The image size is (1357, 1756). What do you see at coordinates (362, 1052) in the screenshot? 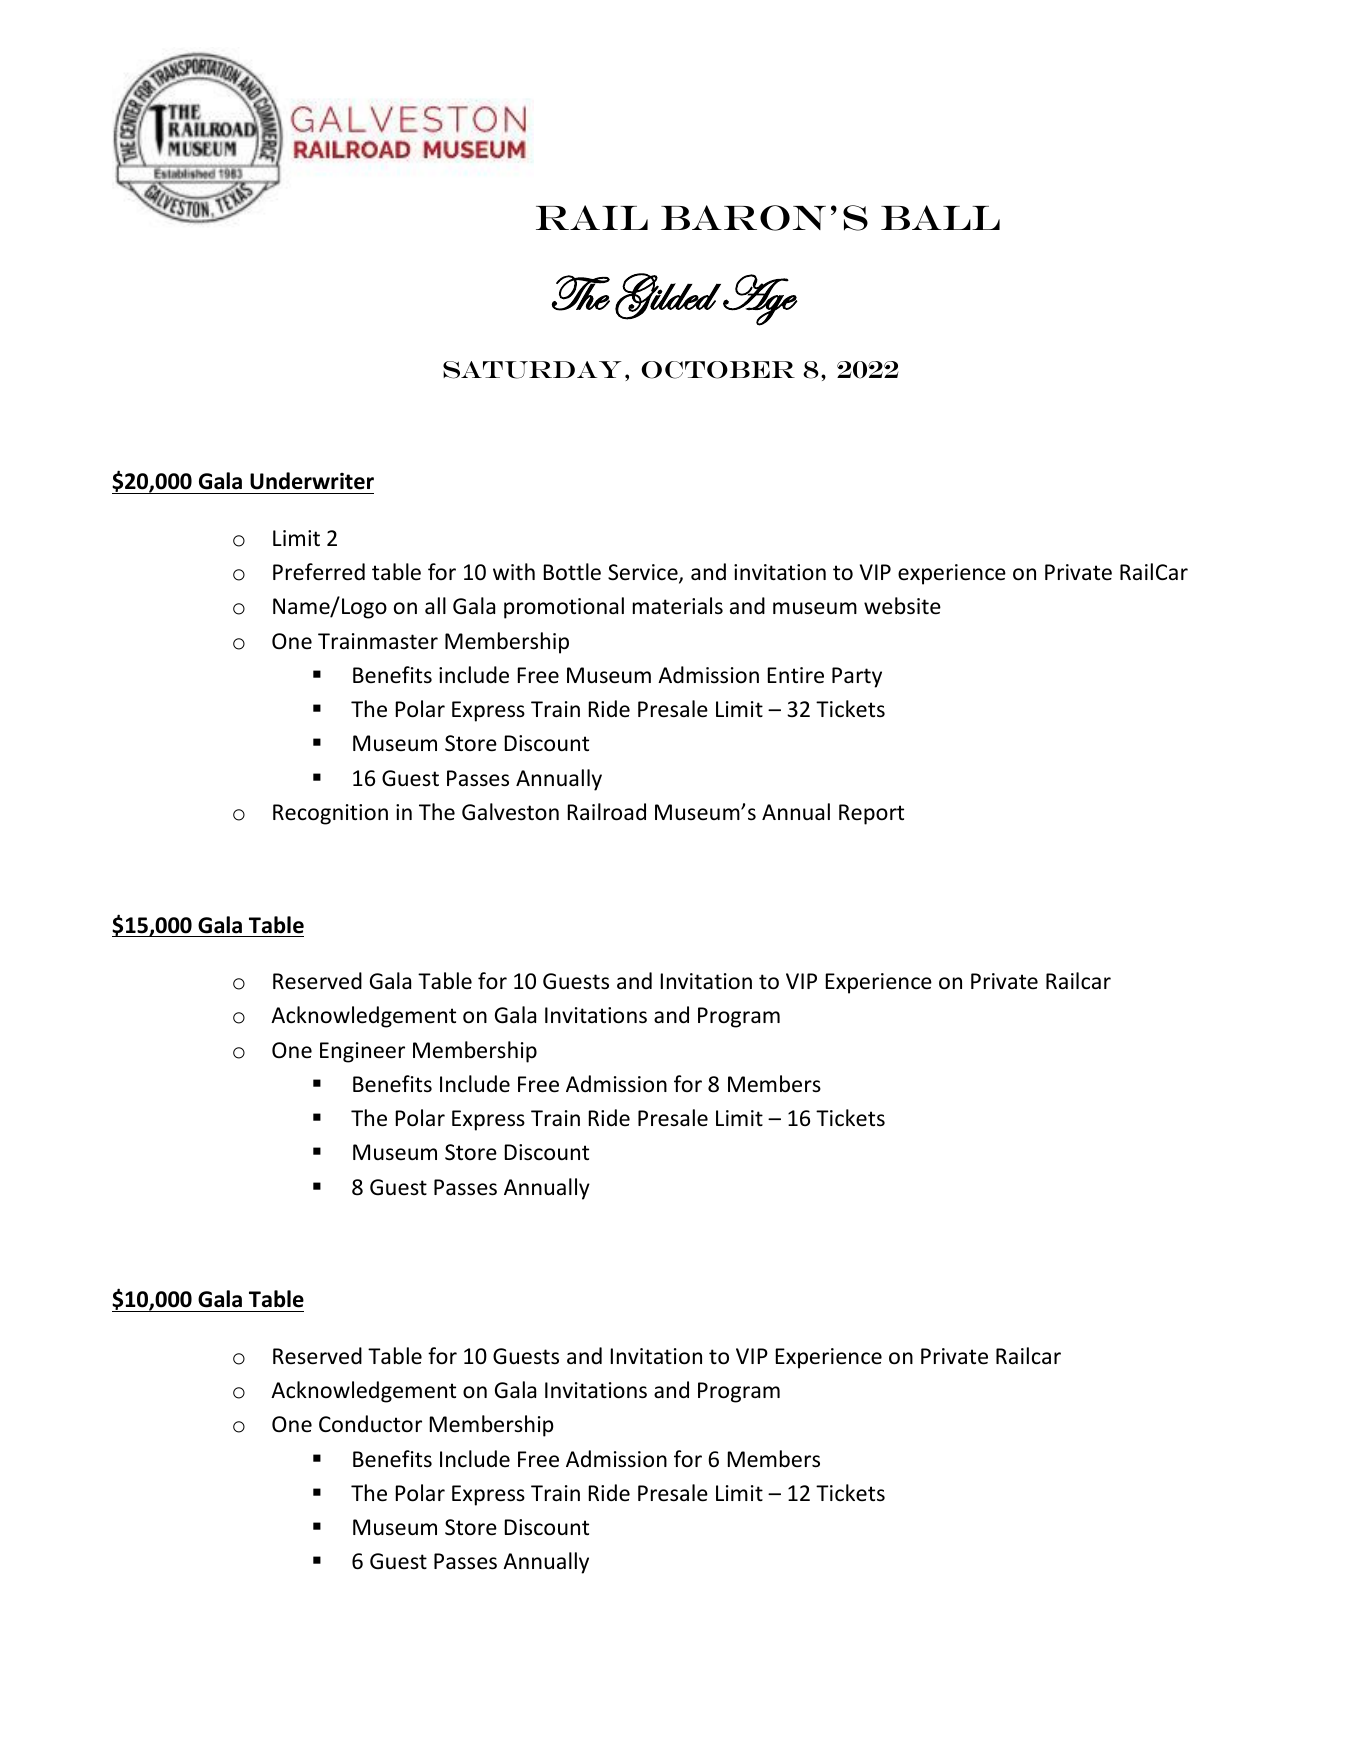
I see `Engineer` at bounding box center [362, 1052].
